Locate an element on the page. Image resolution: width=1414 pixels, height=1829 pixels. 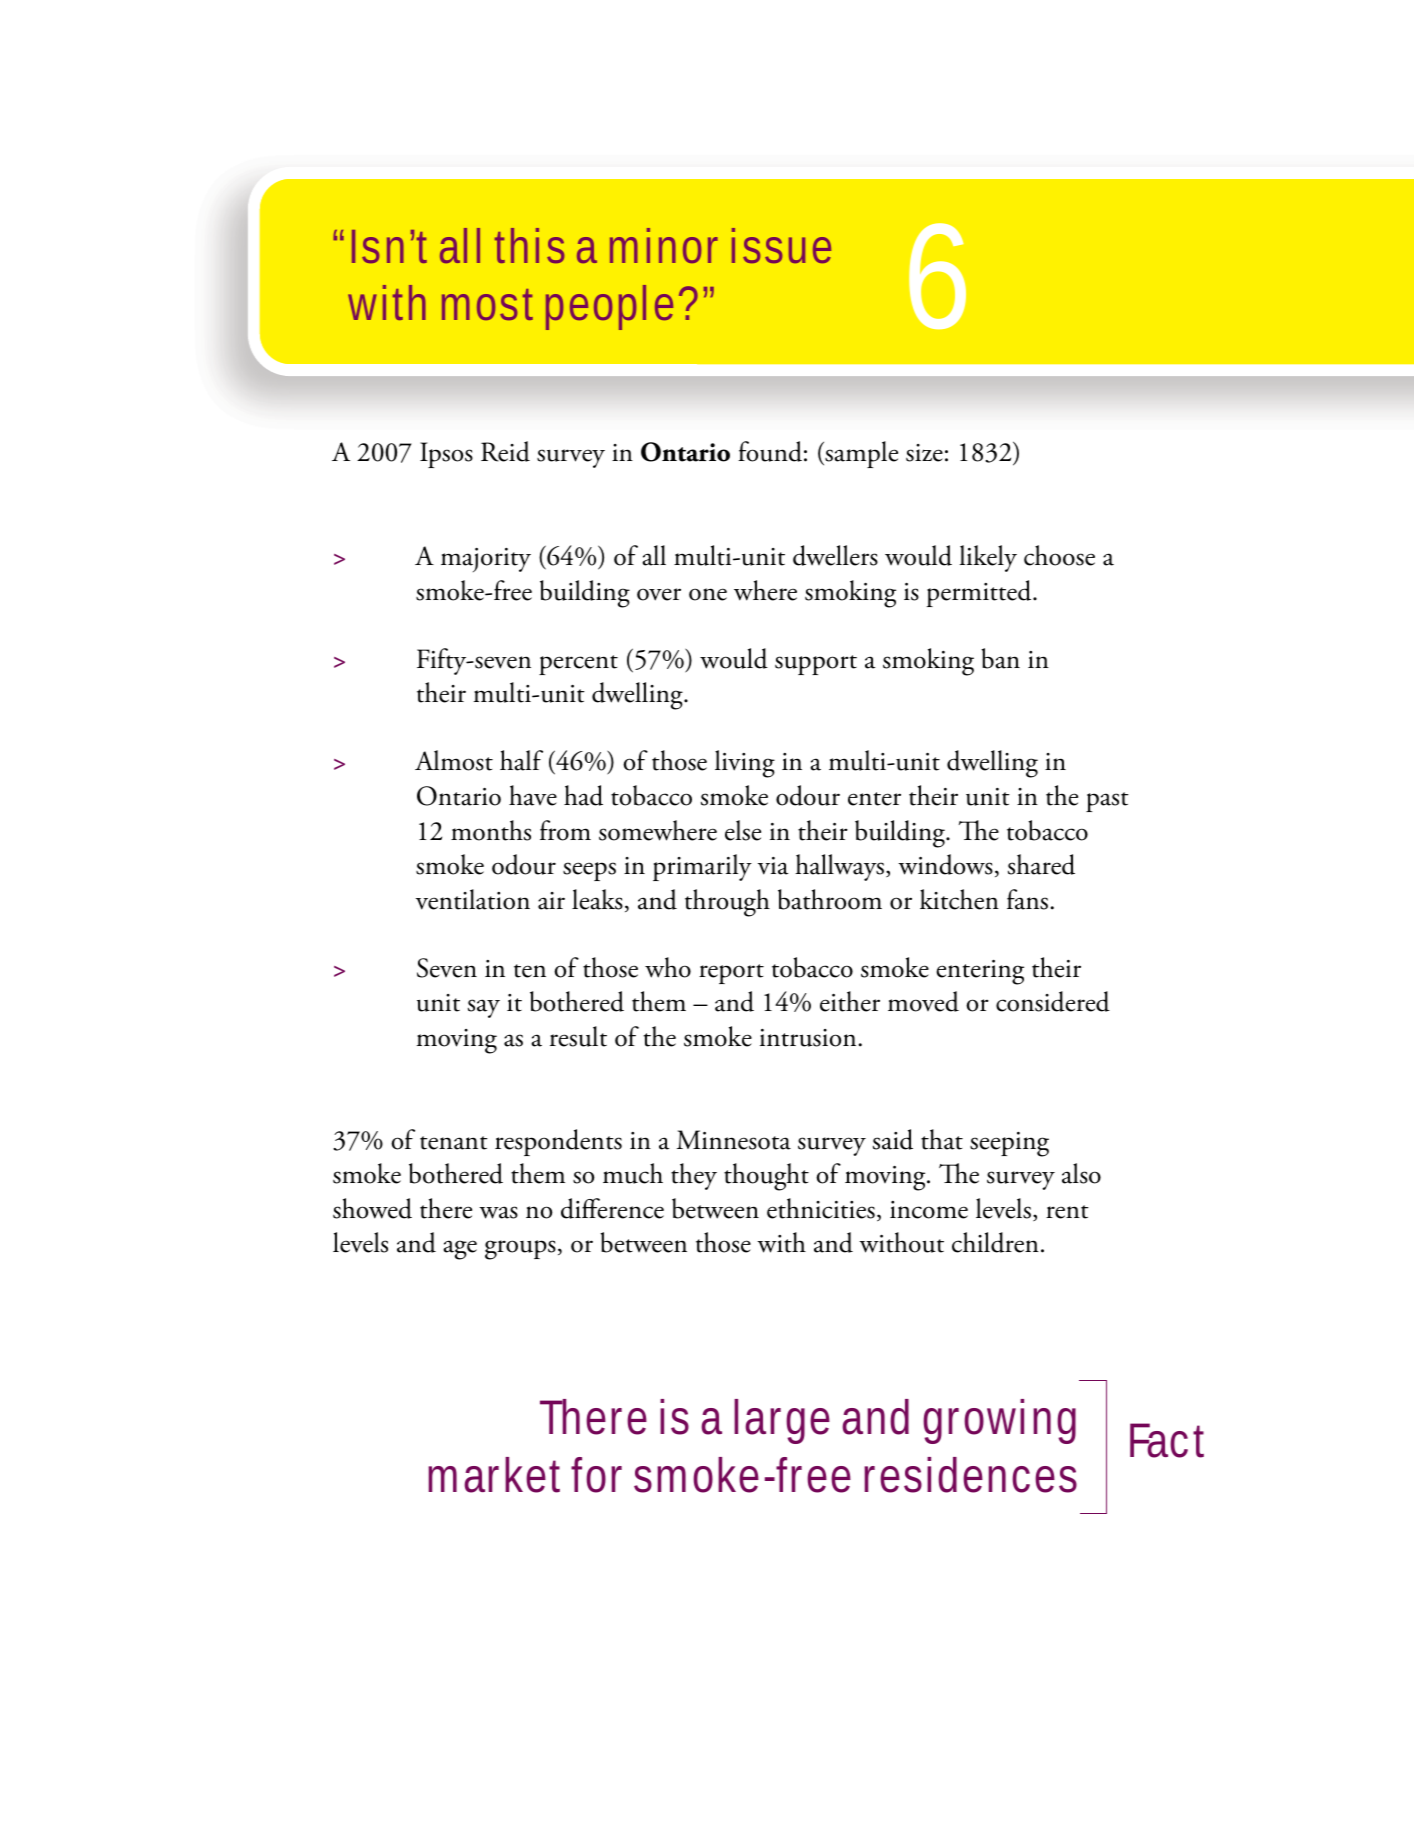
size is located at coordinates (924, 453).
